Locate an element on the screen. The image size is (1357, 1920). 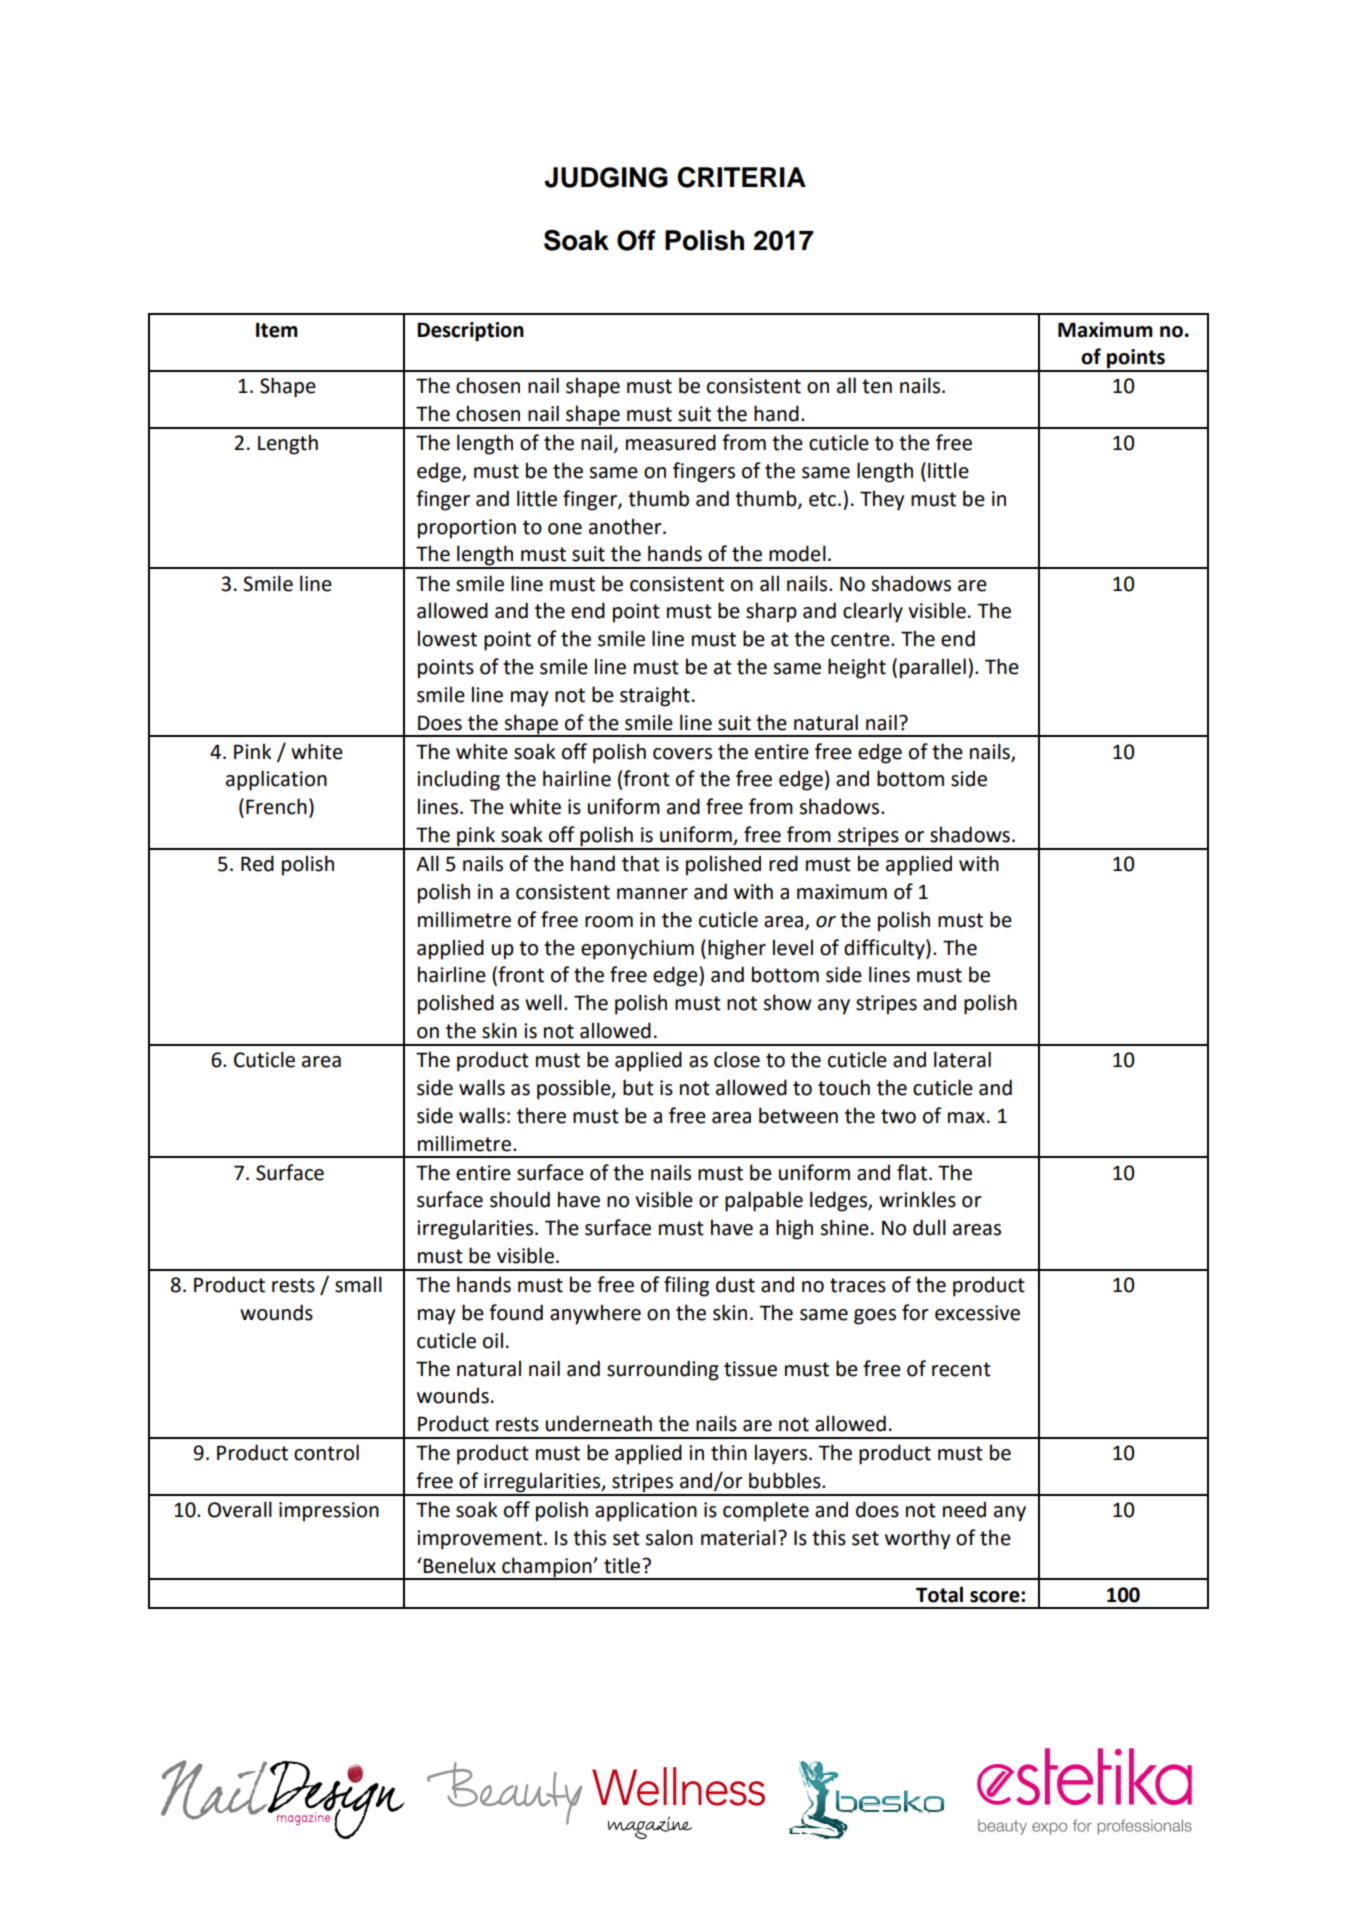
Item is located at coordinates (277, 330).
